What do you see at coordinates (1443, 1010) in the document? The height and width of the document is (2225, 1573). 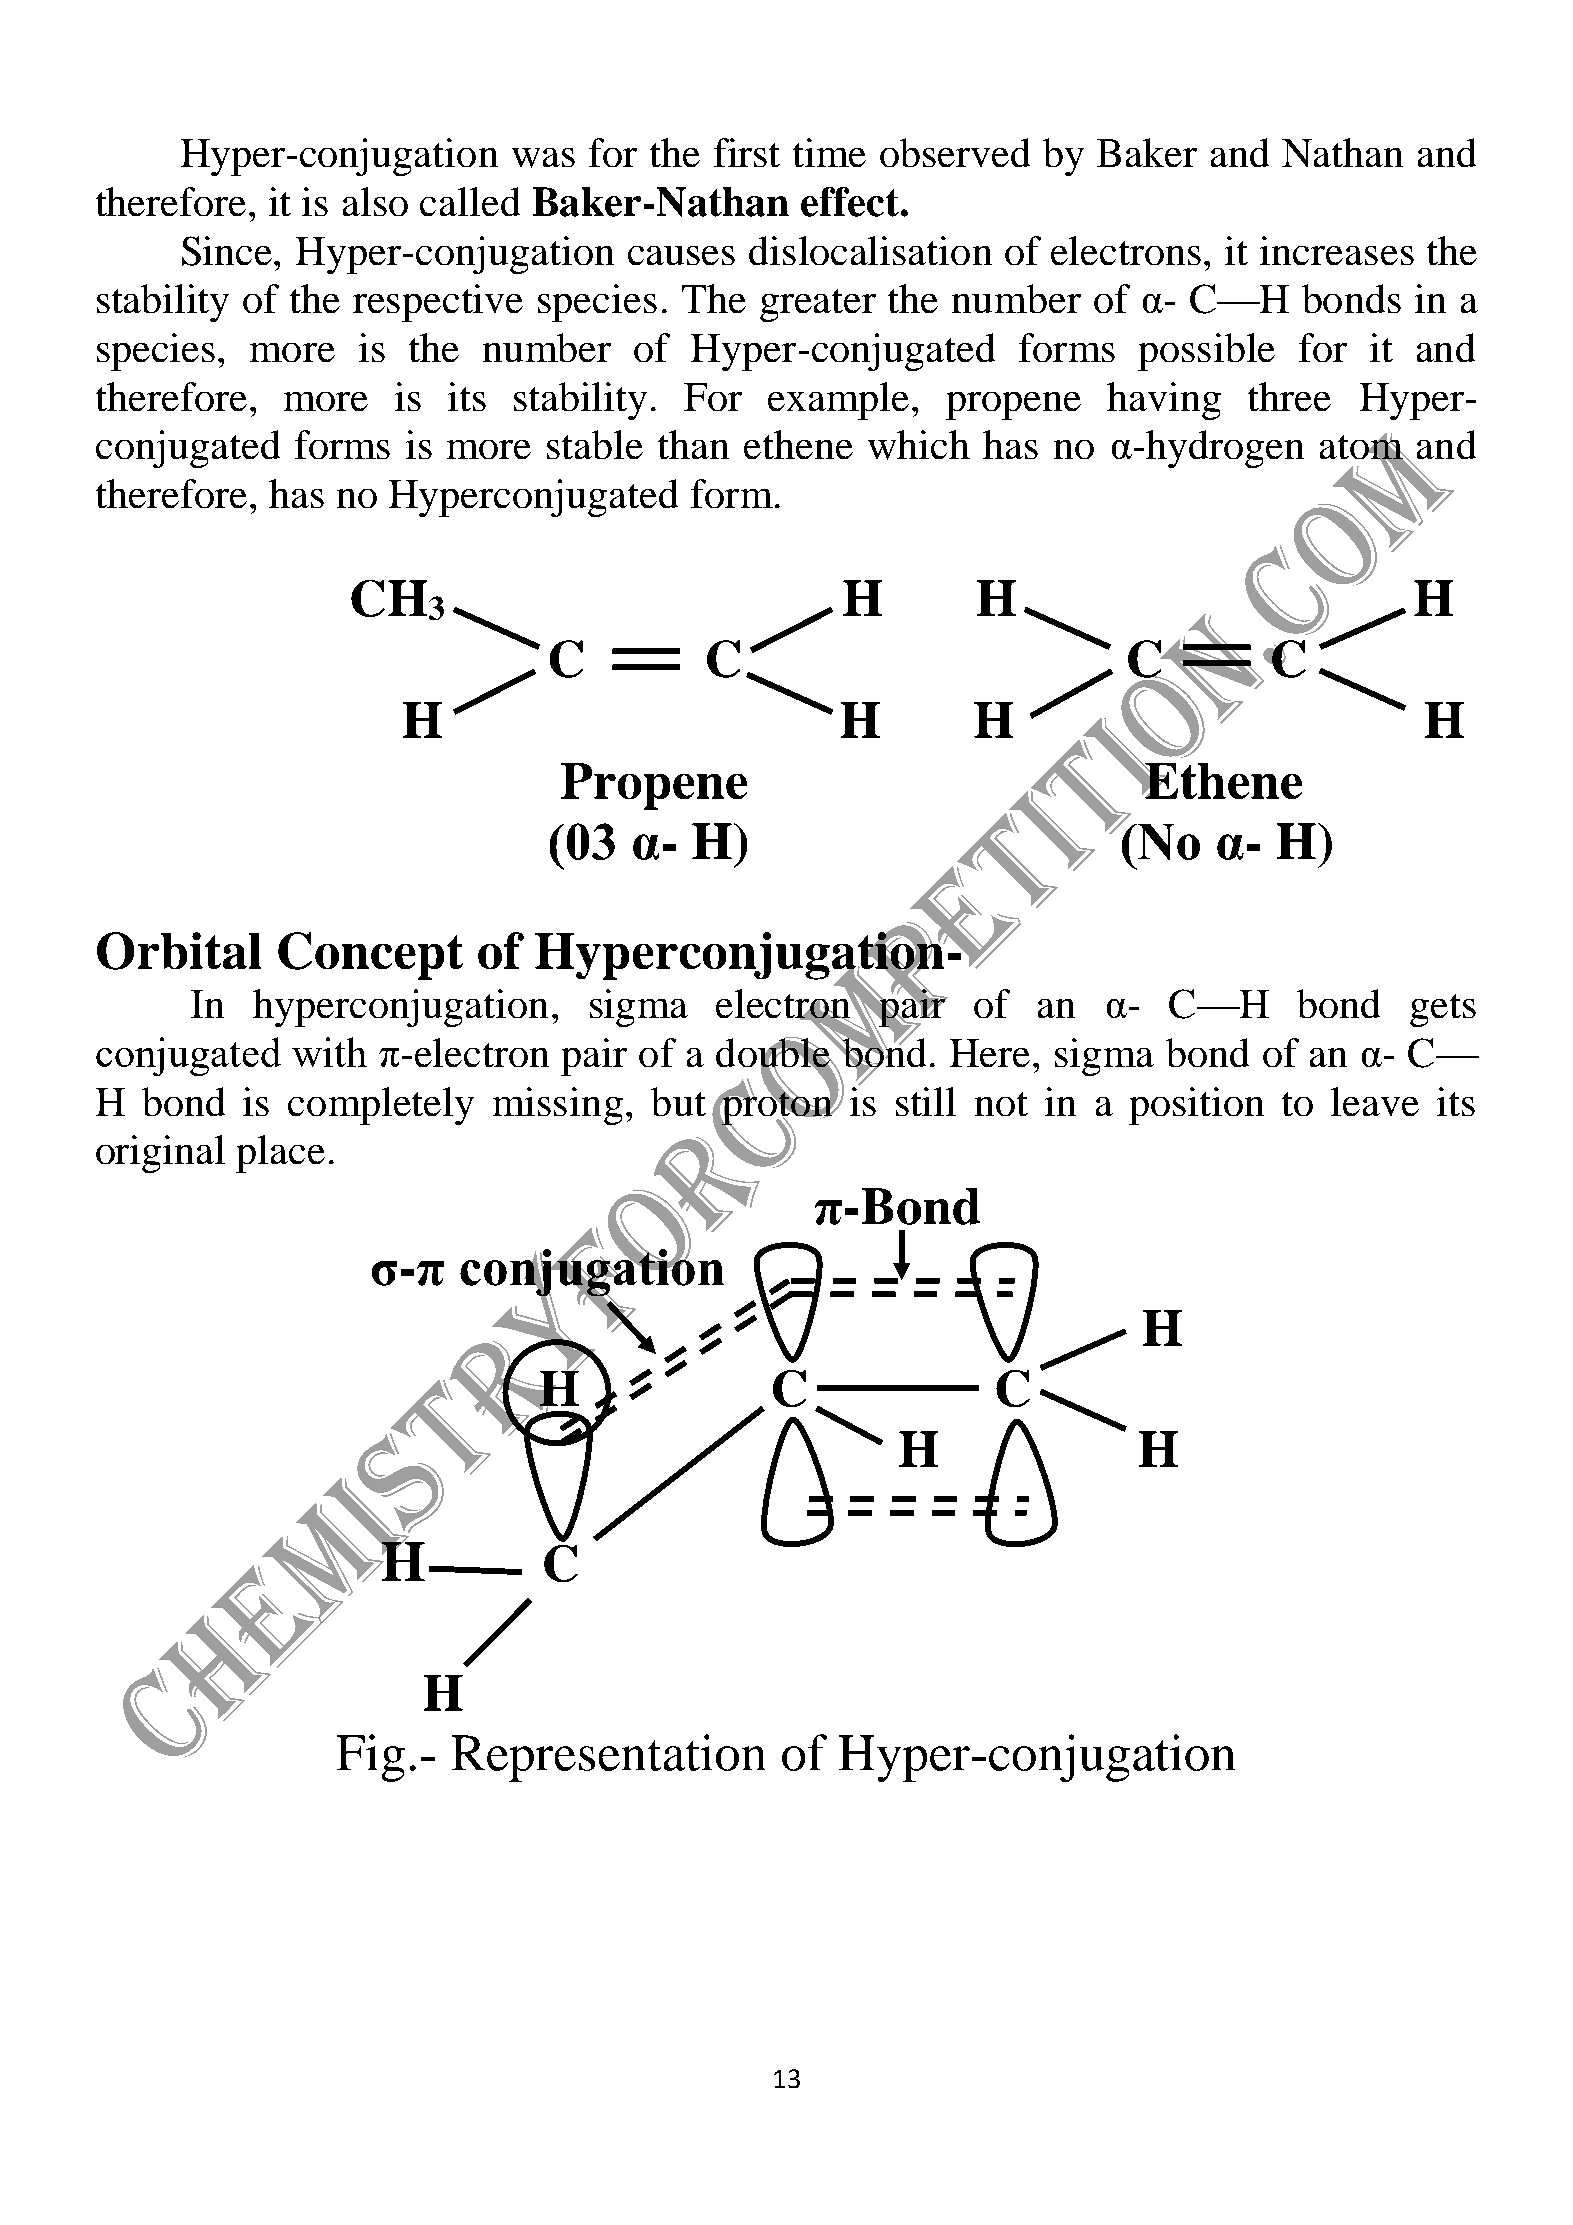 I see `gets` at bounding box center [1443, 1010].
